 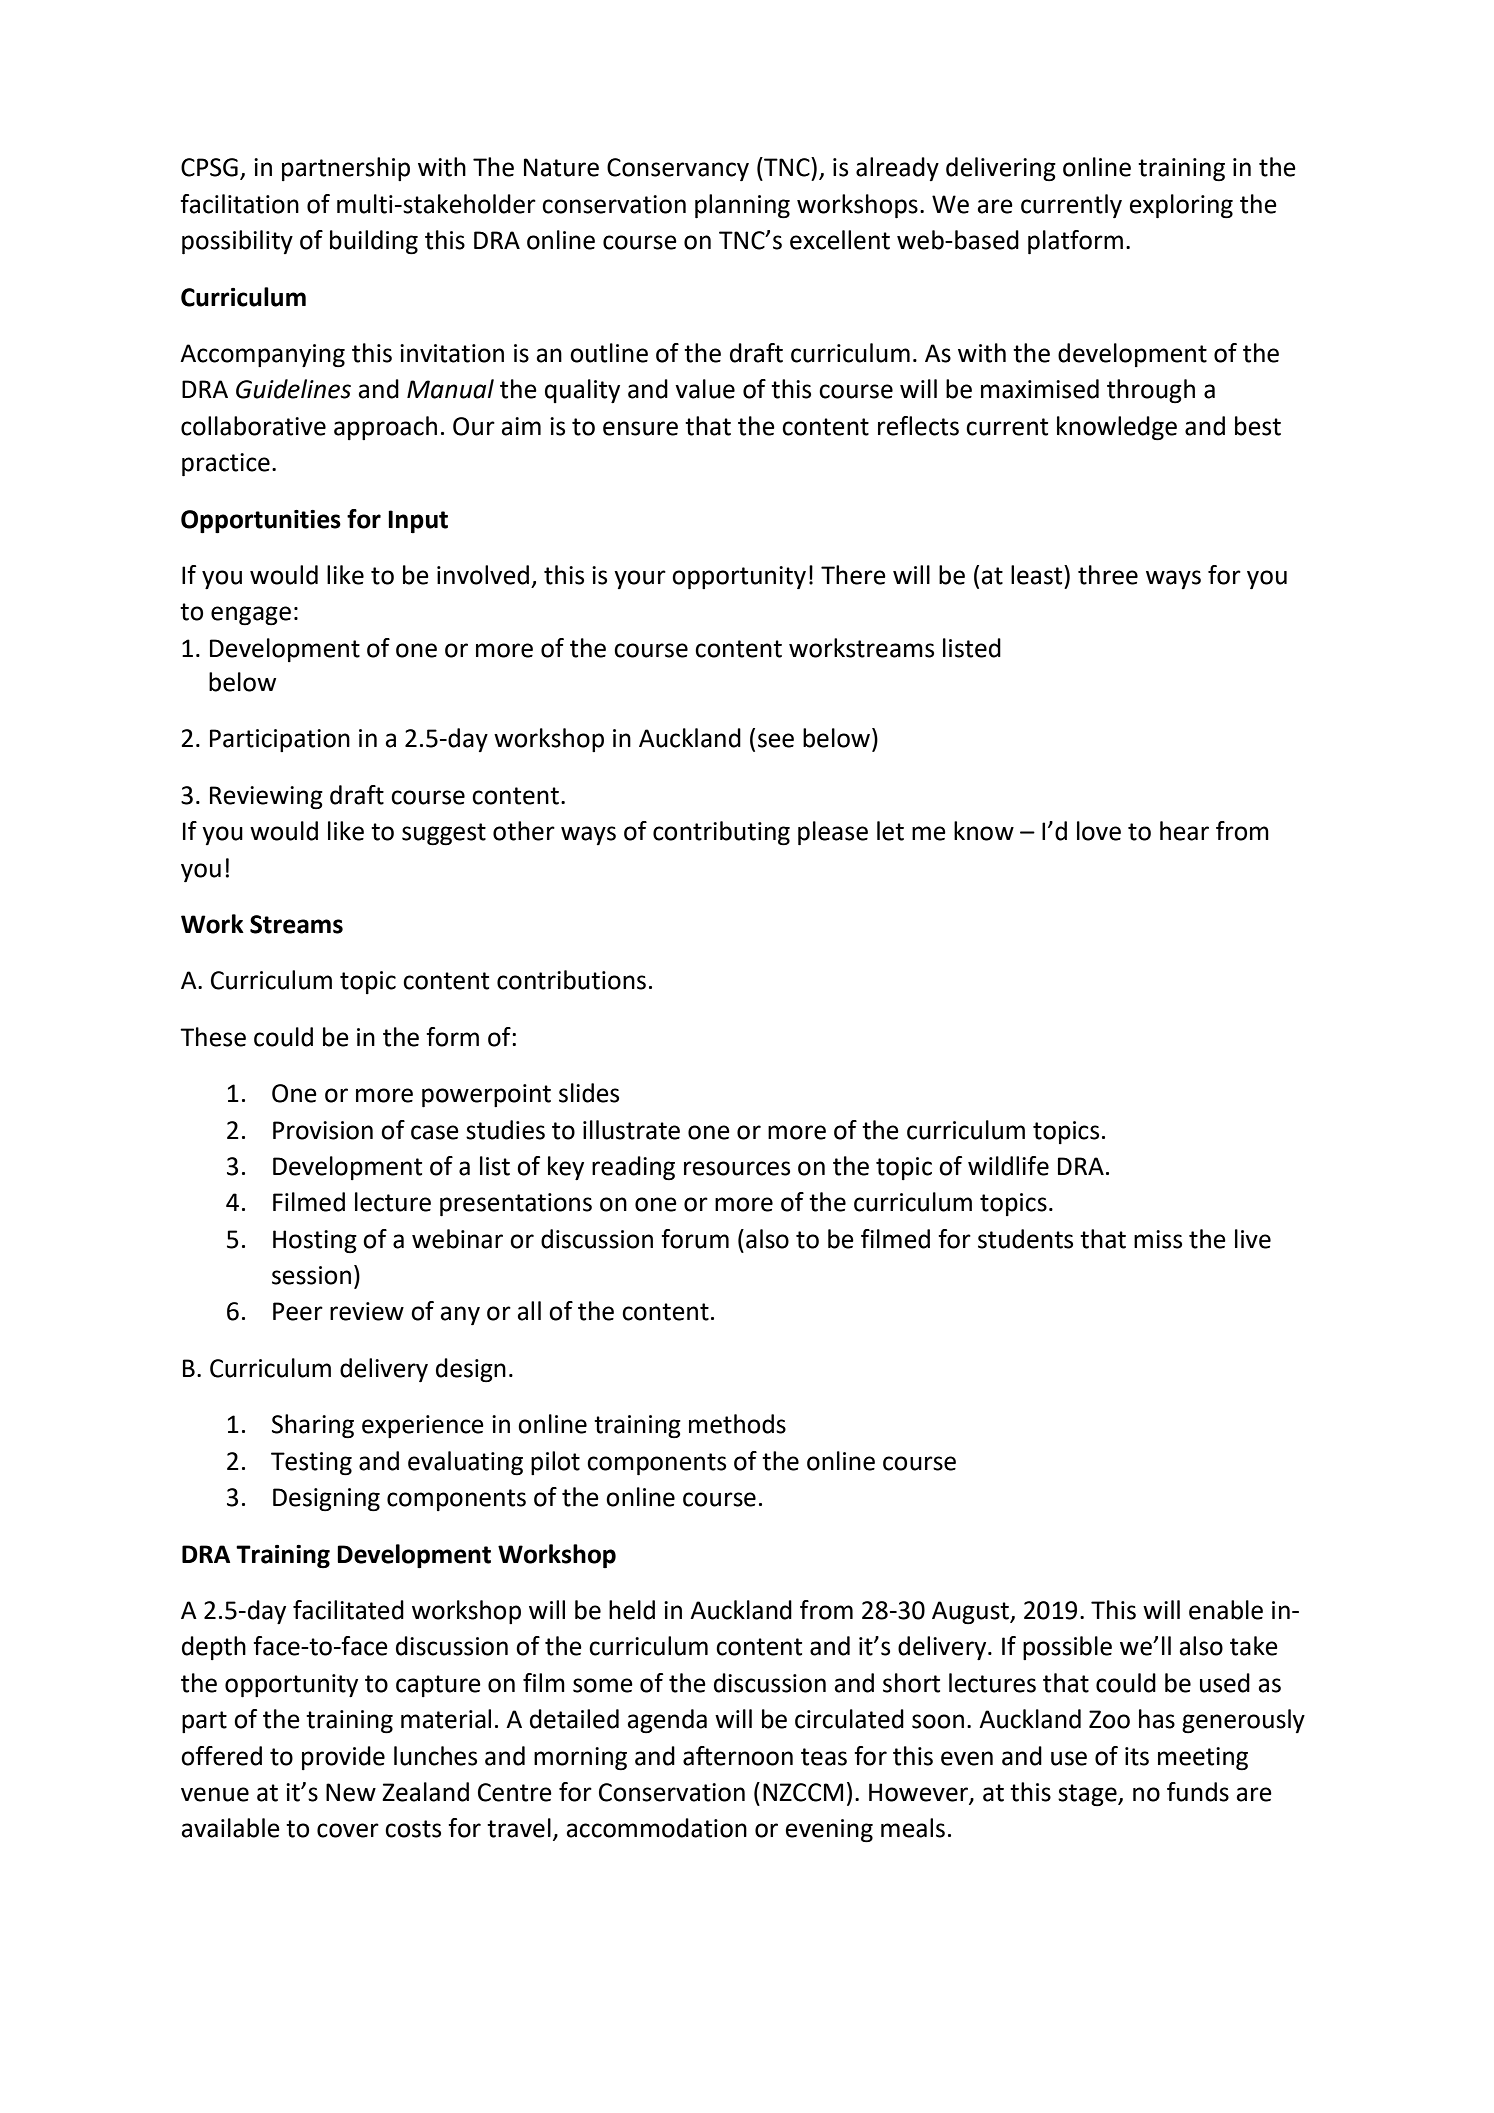 I want to click on afternoon, so click(x=738, y=1756).
